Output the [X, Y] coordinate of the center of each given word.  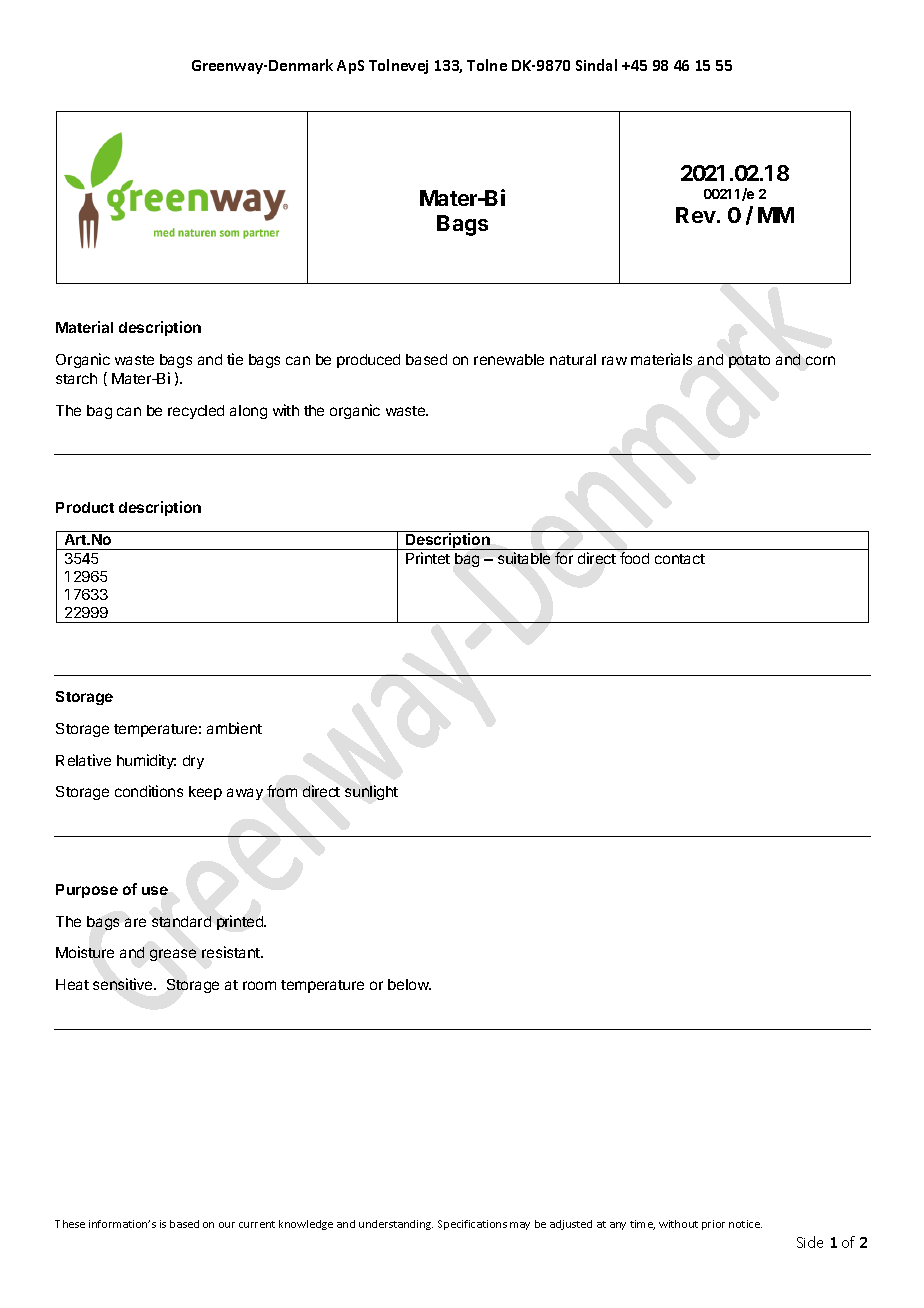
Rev [696, 215]
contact [680, 559]
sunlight [371, 792]
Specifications [472, 1225]
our [227, 1225]
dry [193, 762]
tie [235, 359]
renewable [509, 359]
